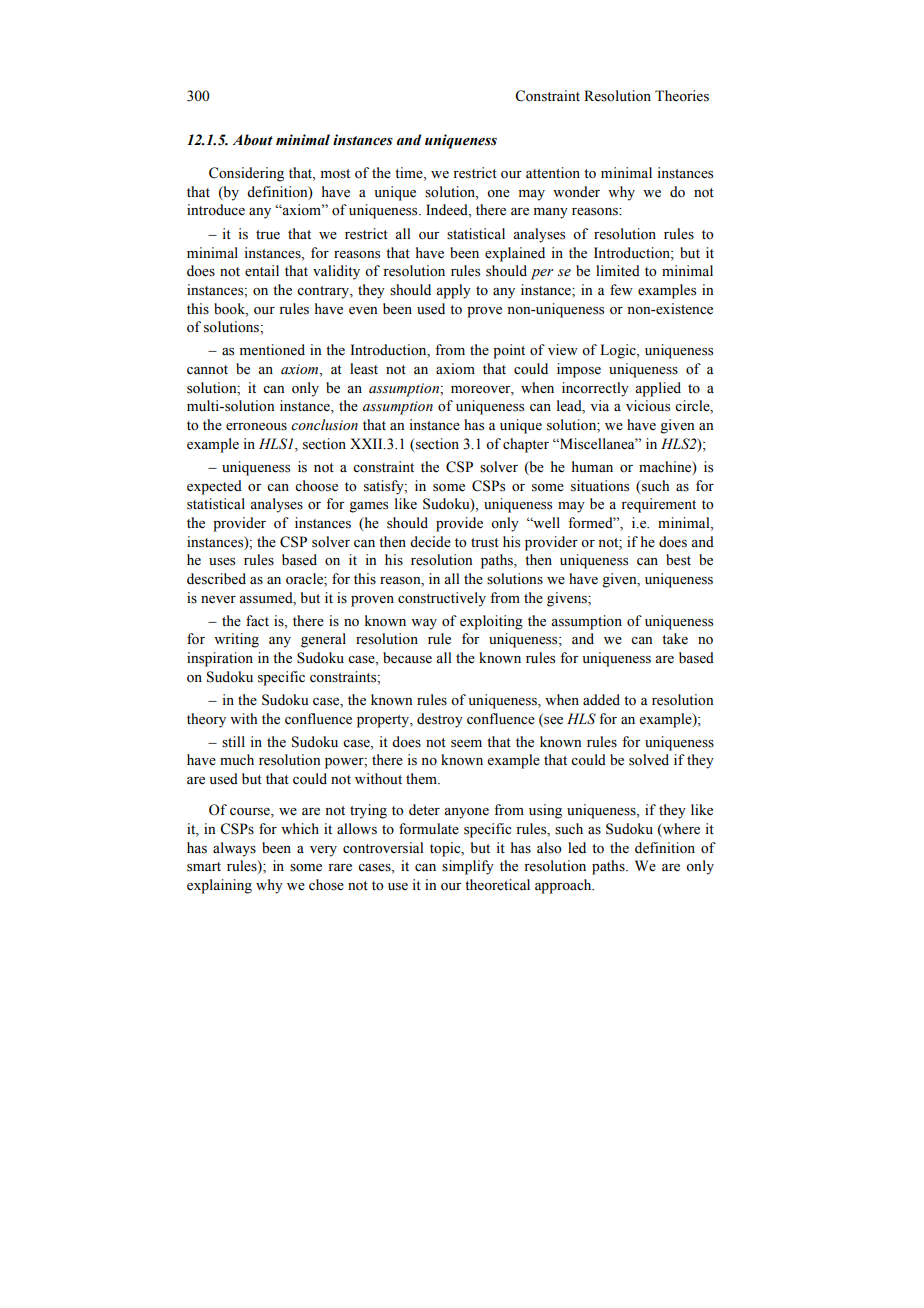  I want to click on Theories, so click(682, 96).
